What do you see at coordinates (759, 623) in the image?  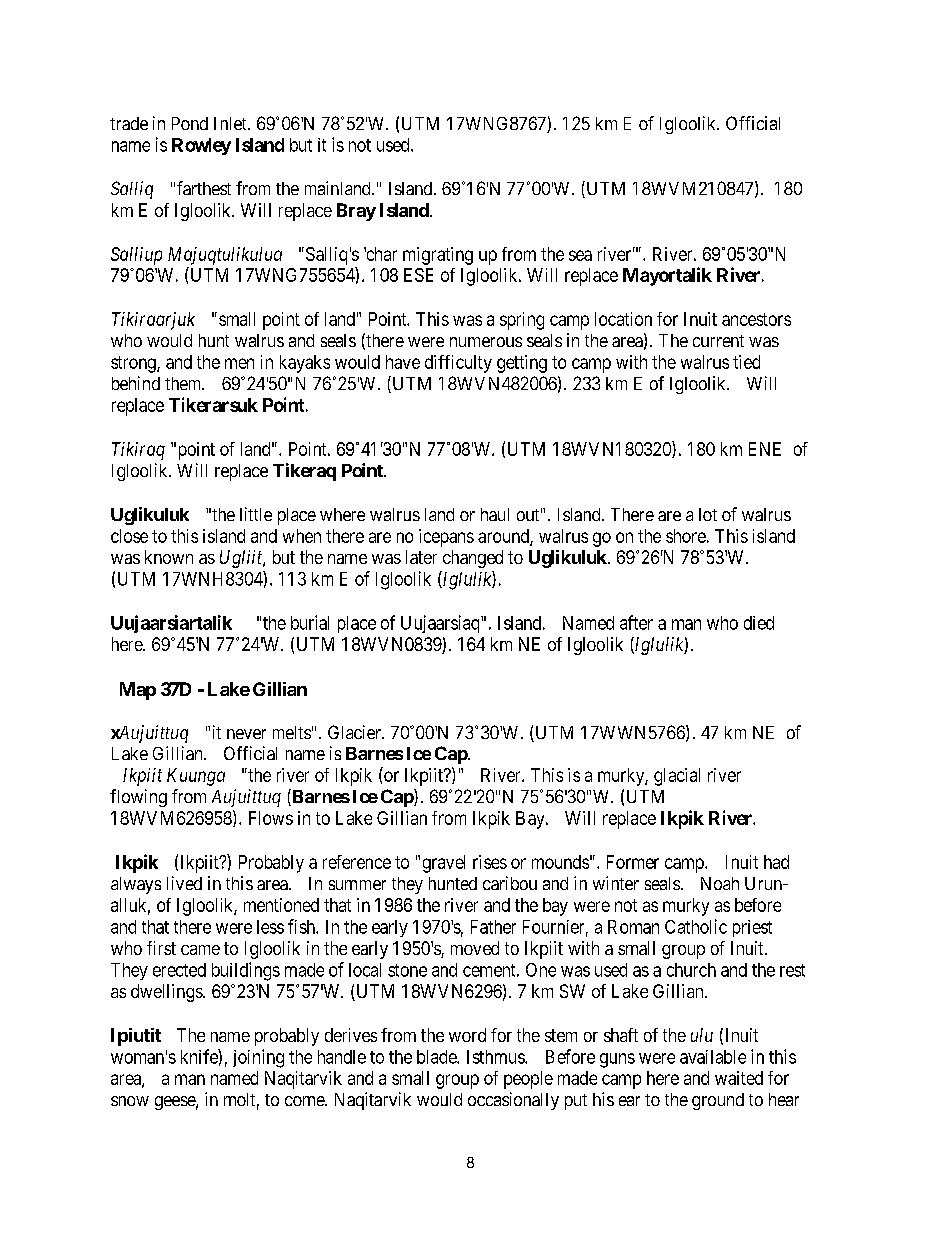 I see `died` at bounding box center [759, 623].
